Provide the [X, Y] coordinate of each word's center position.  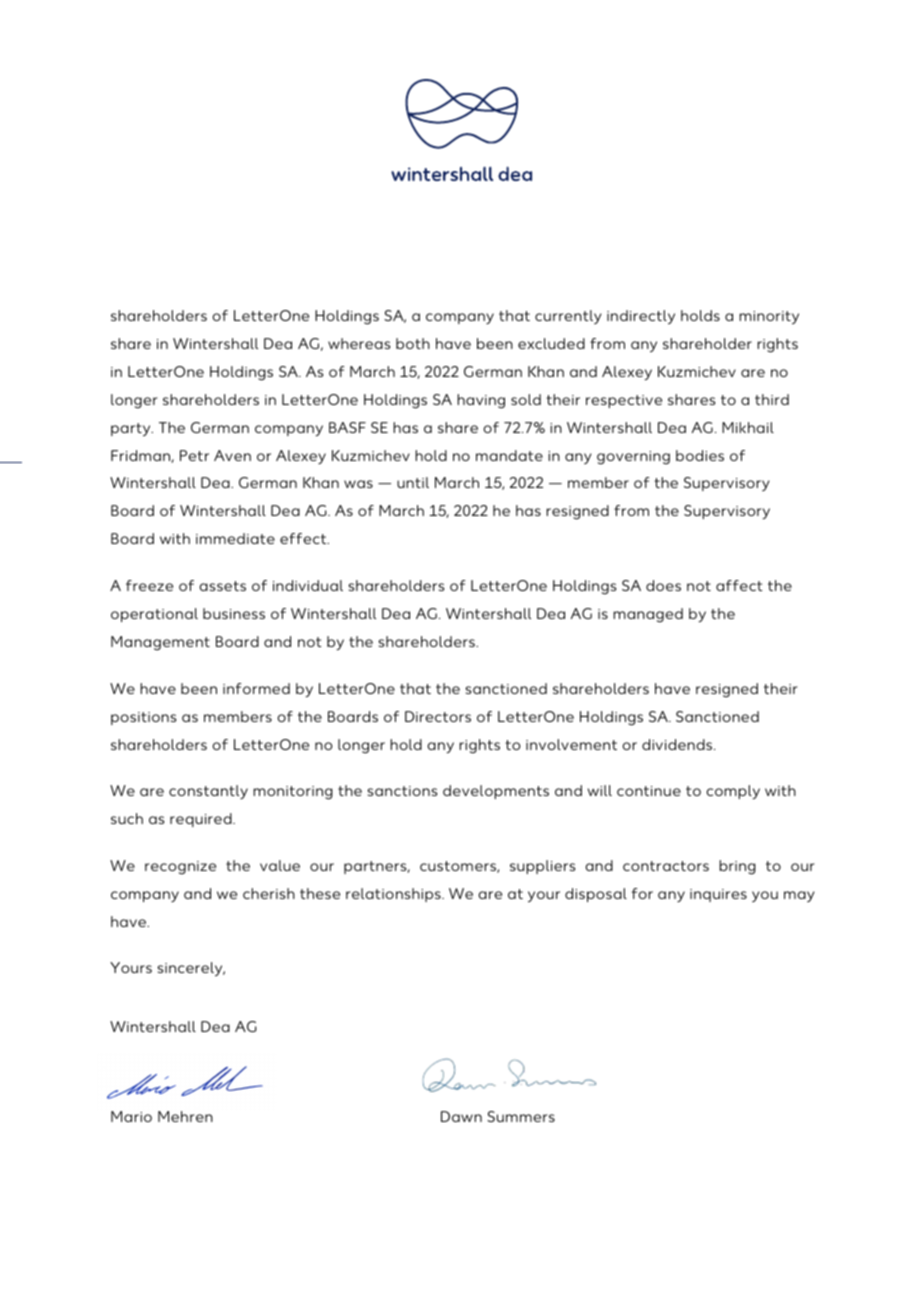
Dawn [461, 1116]
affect [739, 585]
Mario [131, 1116]
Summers [521, 1116]
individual [308, 585]
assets [222, 586]
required [202, 820]
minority [769, 318]
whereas [359, 343]
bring [737, 867]
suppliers [542, 867]
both [413, 343]
